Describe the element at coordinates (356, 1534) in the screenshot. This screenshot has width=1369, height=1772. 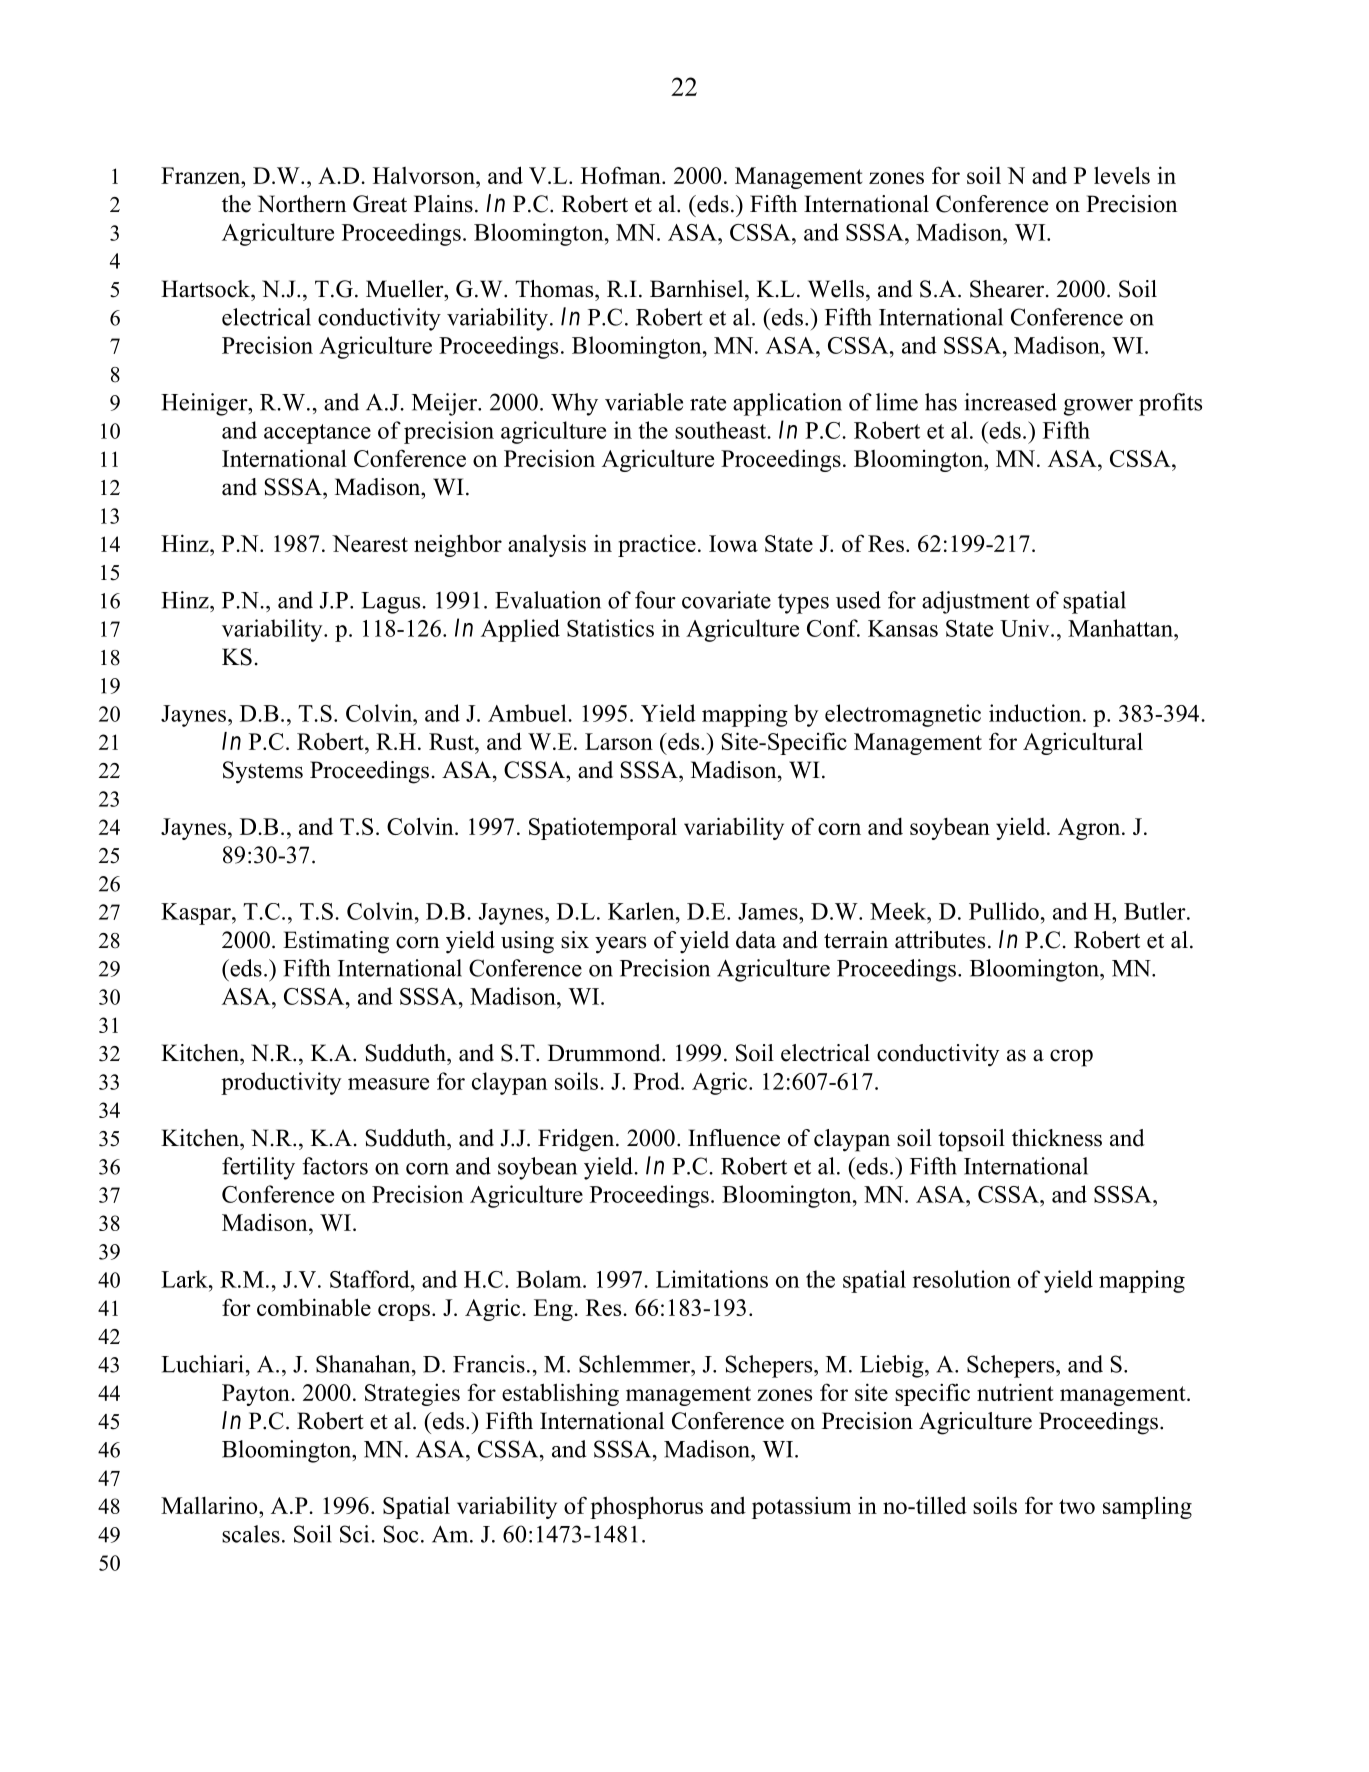
I see `Sci` at that location.
